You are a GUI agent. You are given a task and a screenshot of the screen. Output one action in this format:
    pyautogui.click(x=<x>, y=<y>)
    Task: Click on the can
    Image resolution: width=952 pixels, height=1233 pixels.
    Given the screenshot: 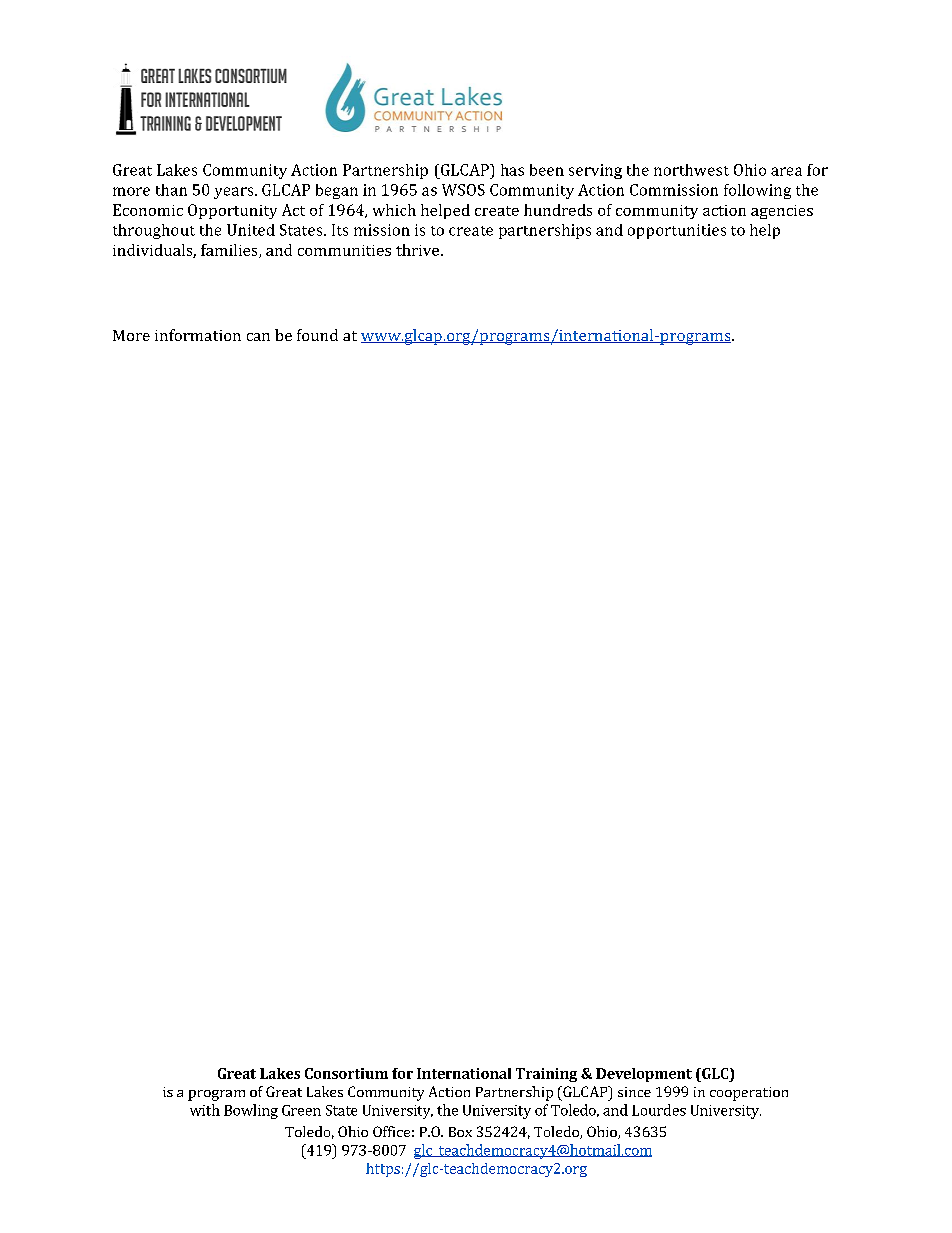 What is the action you would take?
    pyautogui.click(x=258, y=337)
